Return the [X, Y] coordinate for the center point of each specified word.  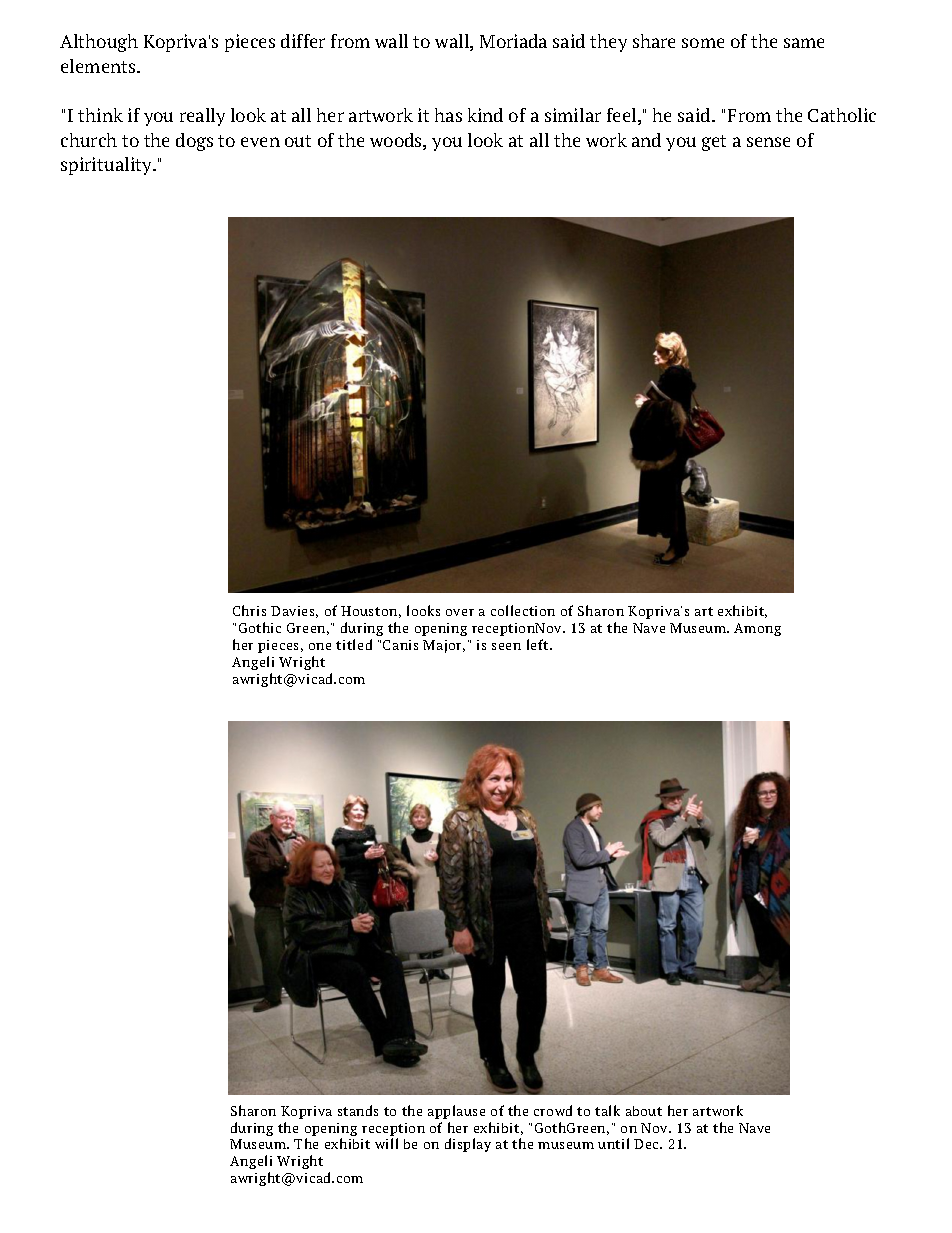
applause [456, 1112]
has [448, 115]
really [202, 117]
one [320, 646]
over [460, 612]
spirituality [108, 166]
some [703, 43]
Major [444, 646]
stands [358, 1110]
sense [768, 142]
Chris [249, 610]
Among [757, 629]
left [539, 644]
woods [397, 141]
